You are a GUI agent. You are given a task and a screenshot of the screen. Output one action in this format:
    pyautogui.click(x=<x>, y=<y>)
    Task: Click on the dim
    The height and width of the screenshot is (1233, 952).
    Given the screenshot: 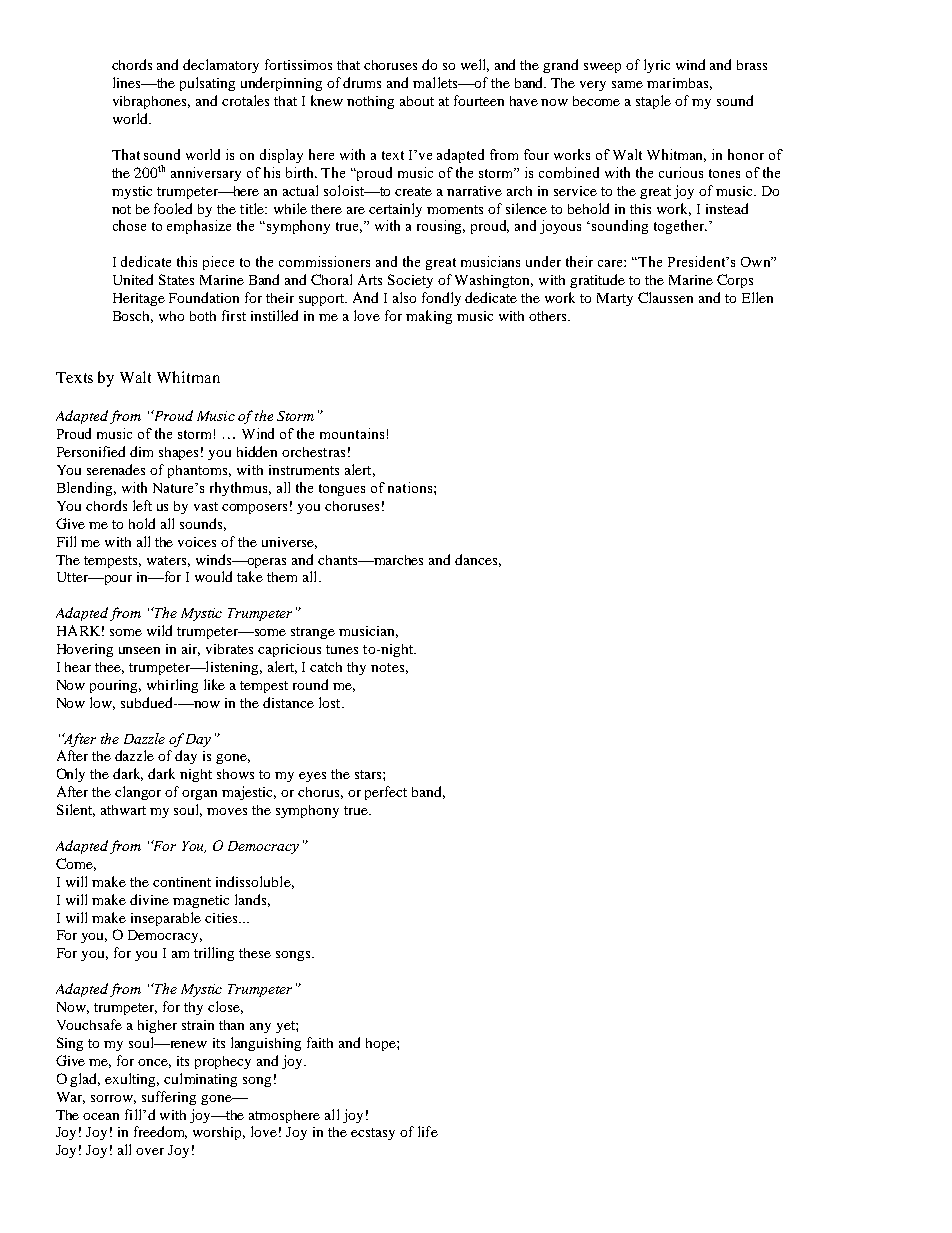 What is the action you would take?
    pyautogui.click(x=141, y=451)
